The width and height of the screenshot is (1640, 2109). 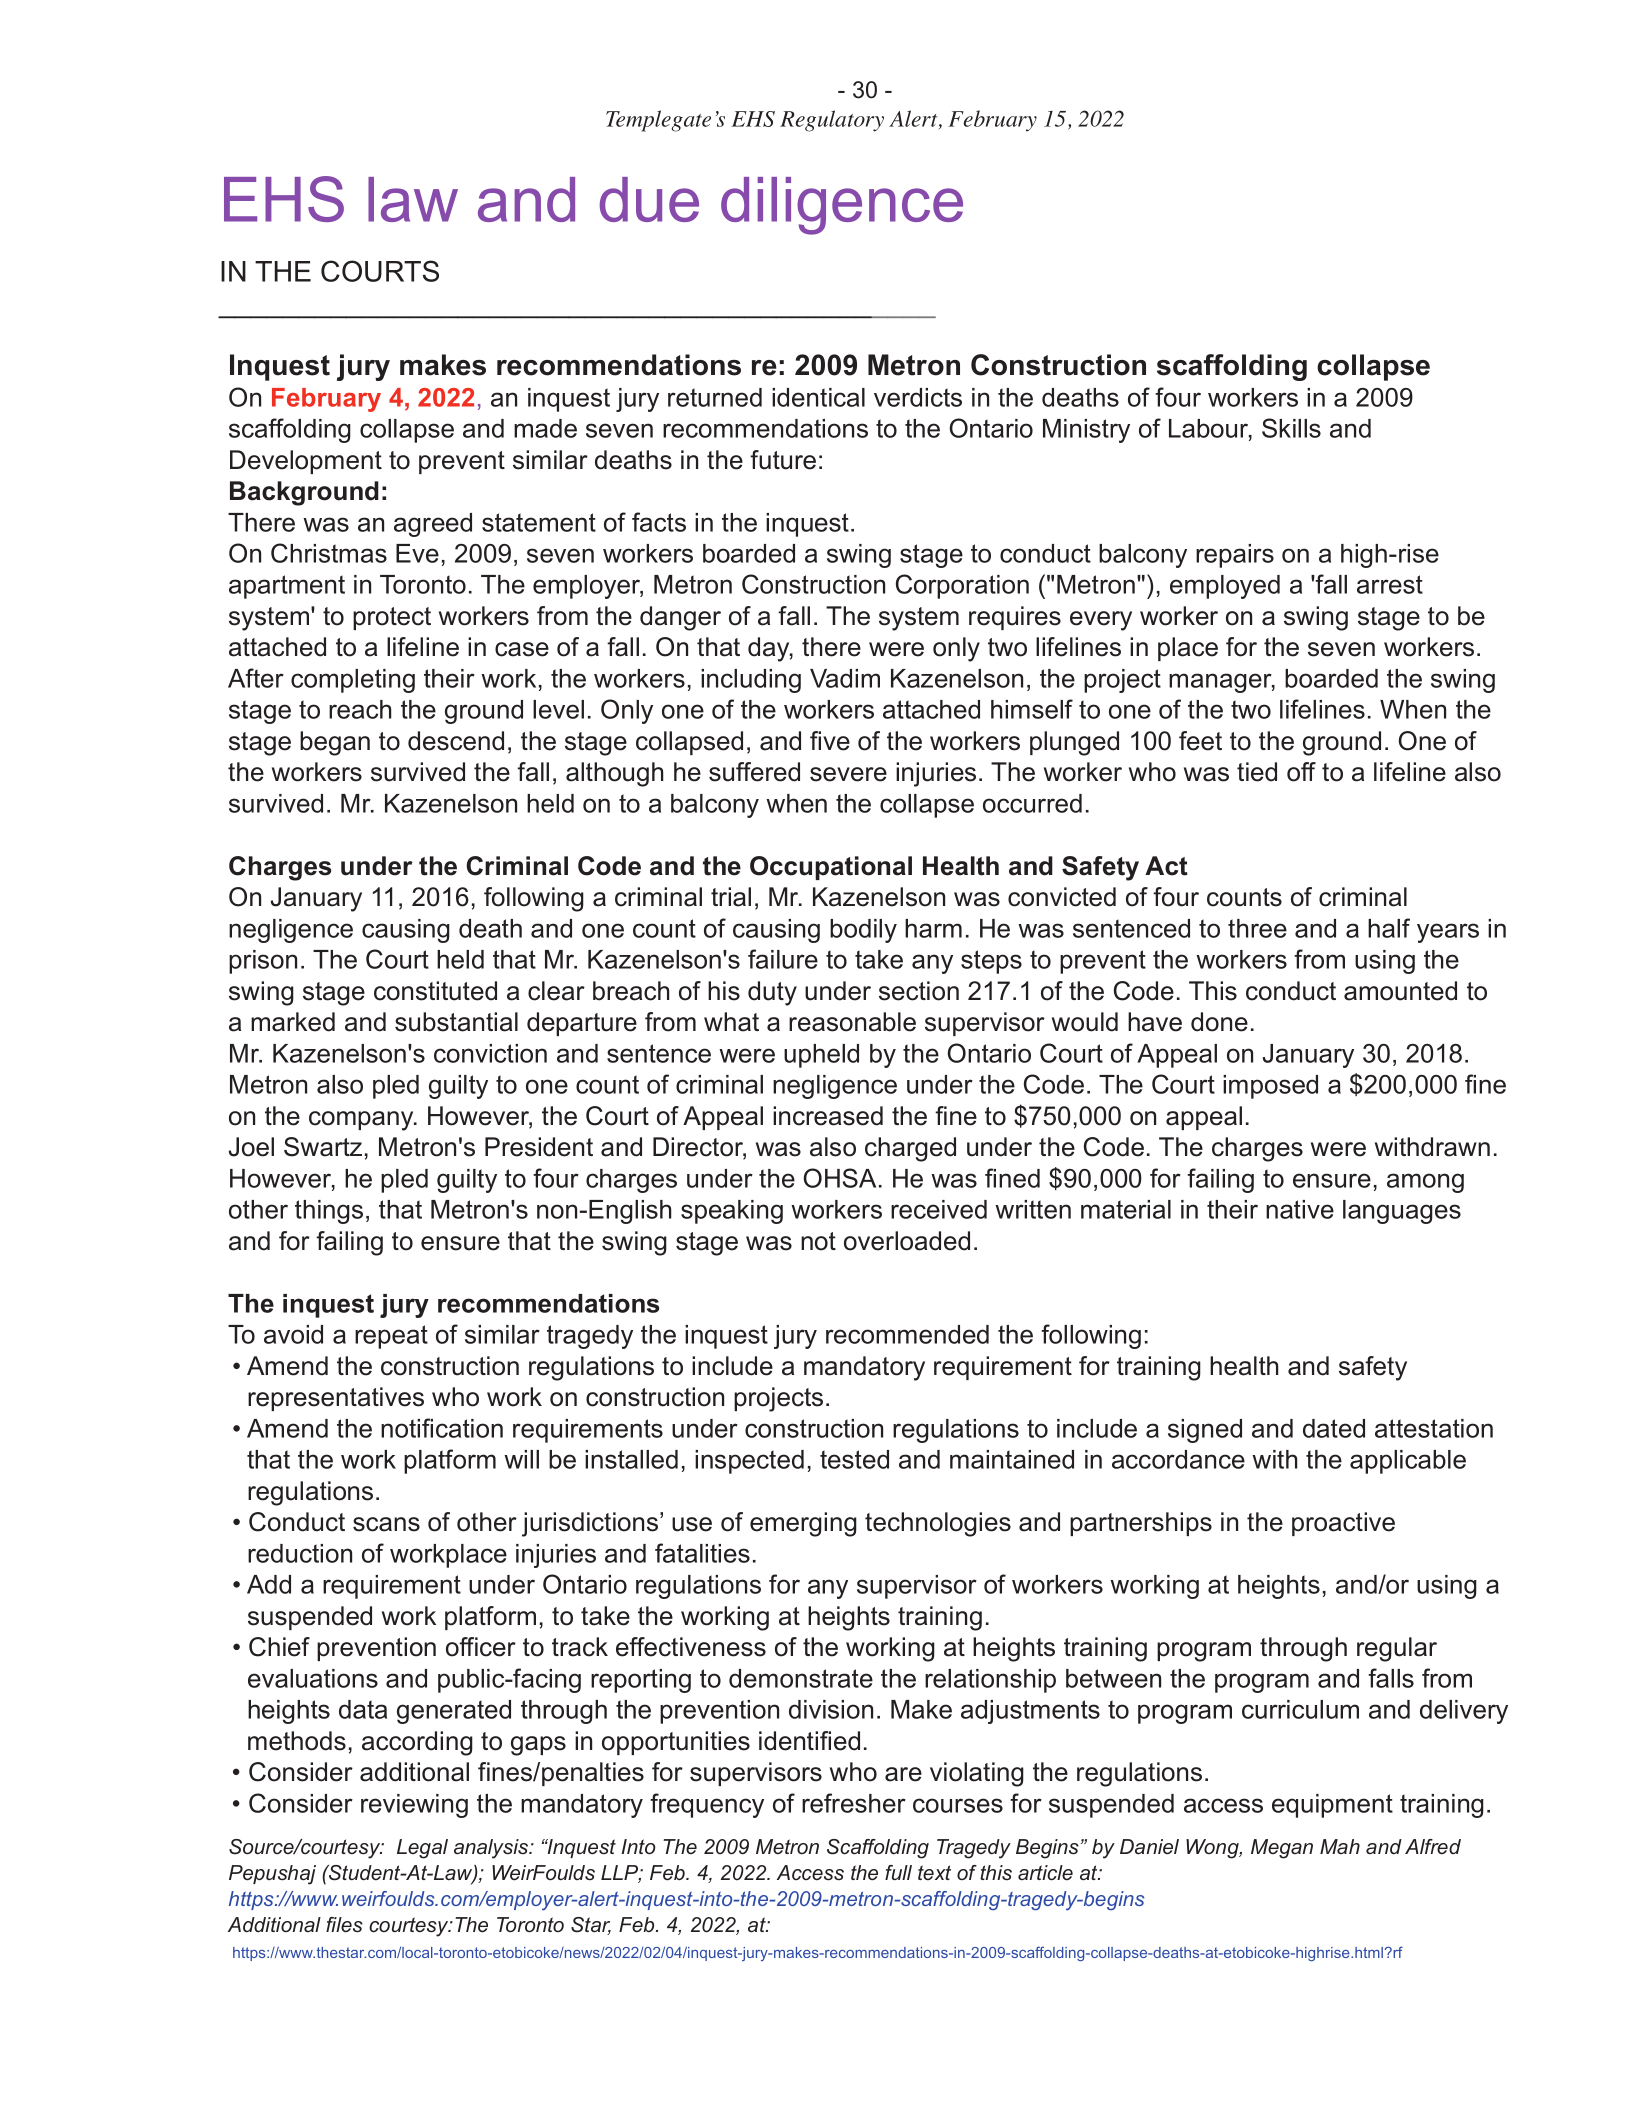 I want to click on tied, so click(x=1257, y=772).
